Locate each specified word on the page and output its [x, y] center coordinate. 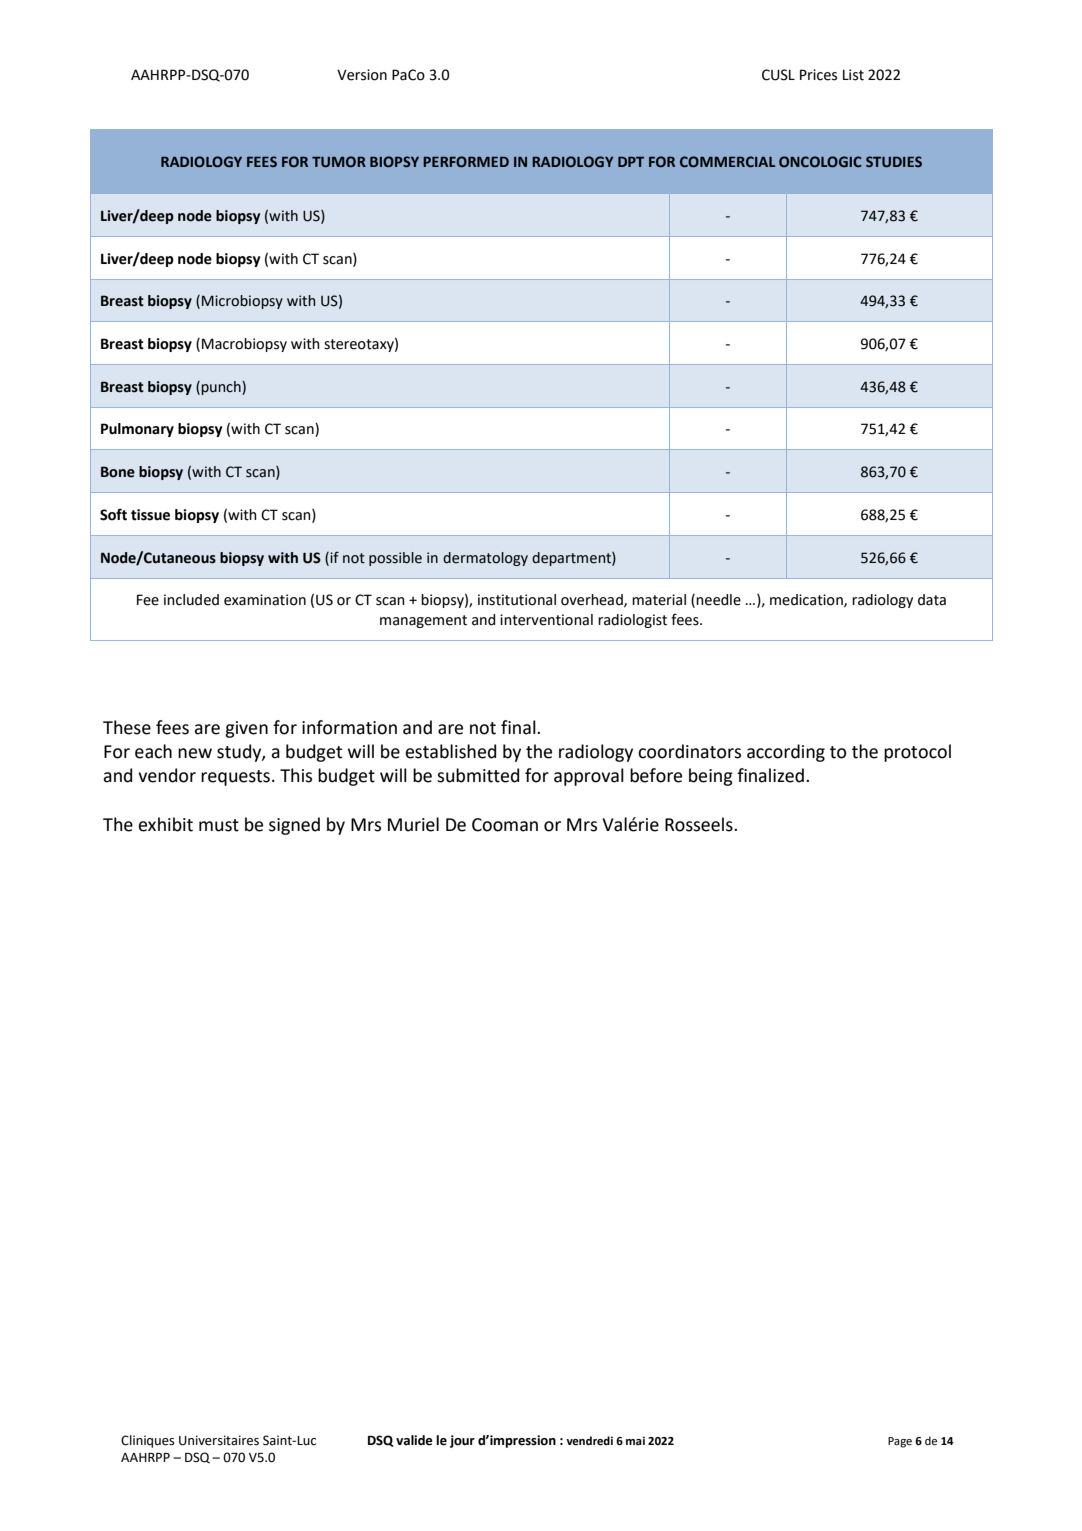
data [932, 600]
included [191, 600]
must [219, 825]
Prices [818, 75]
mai [635, 1440]
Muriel [413, 824]
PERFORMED [466, 161]
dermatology [485, 559]
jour [462, 1441]
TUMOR [339, 161]
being [711, 777]
